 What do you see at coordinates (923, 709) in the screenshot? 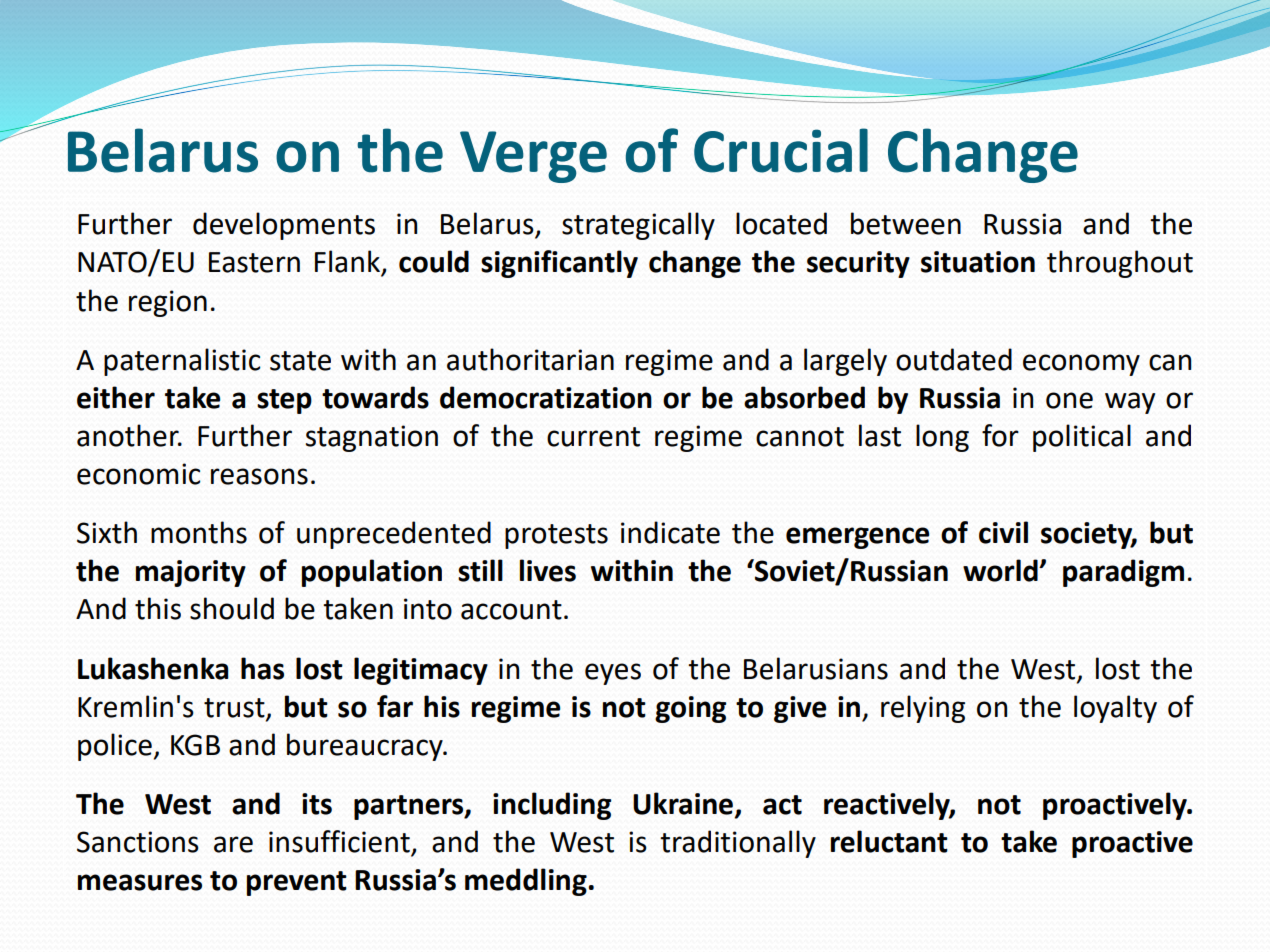
I see `relying` at bounding box center [923, 709].
